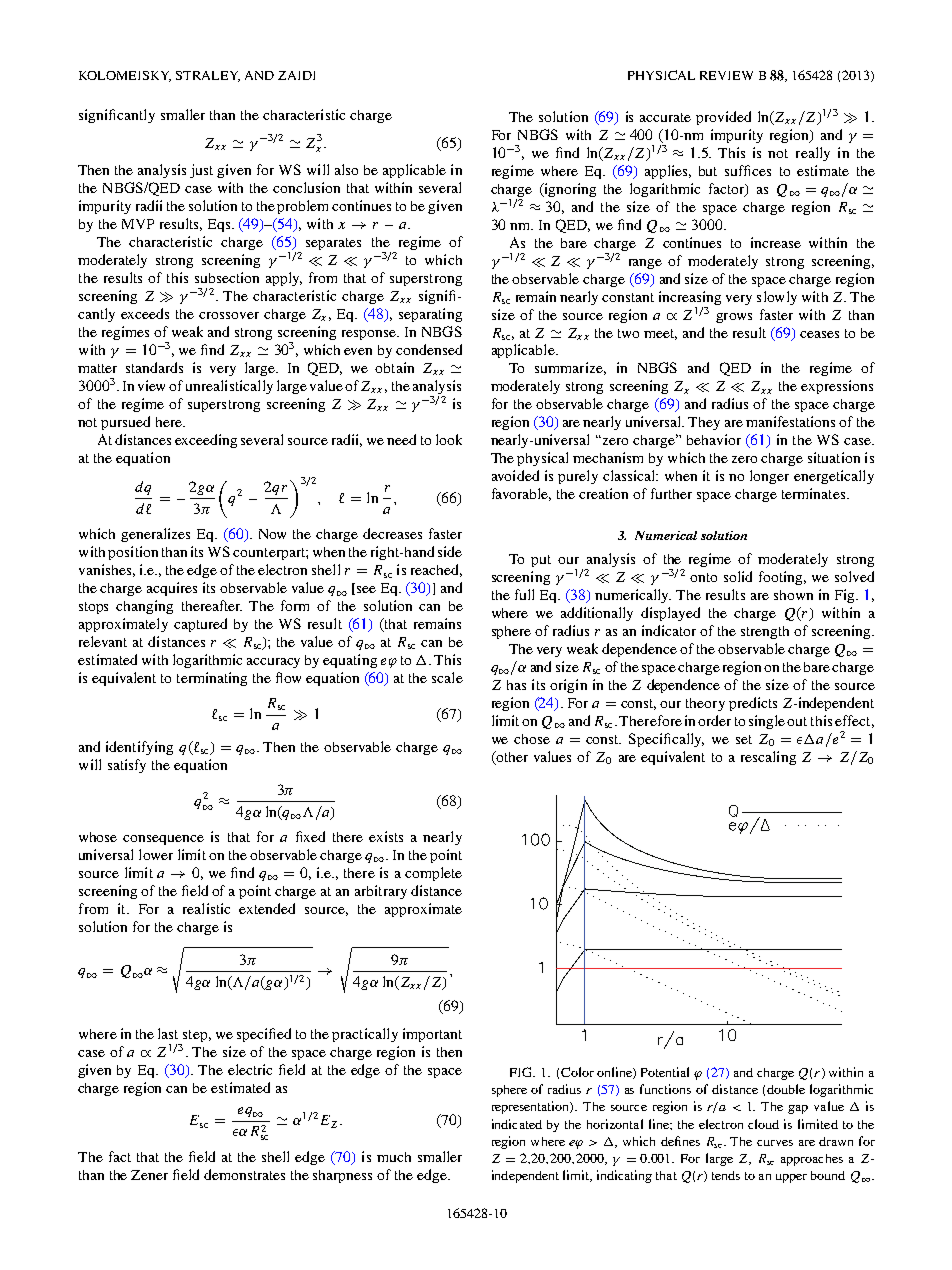 This image has width=952, height=1270. What do you see at coordinates (769, 477) in the image?
I see `longer` at bounding box center [769, 477].
